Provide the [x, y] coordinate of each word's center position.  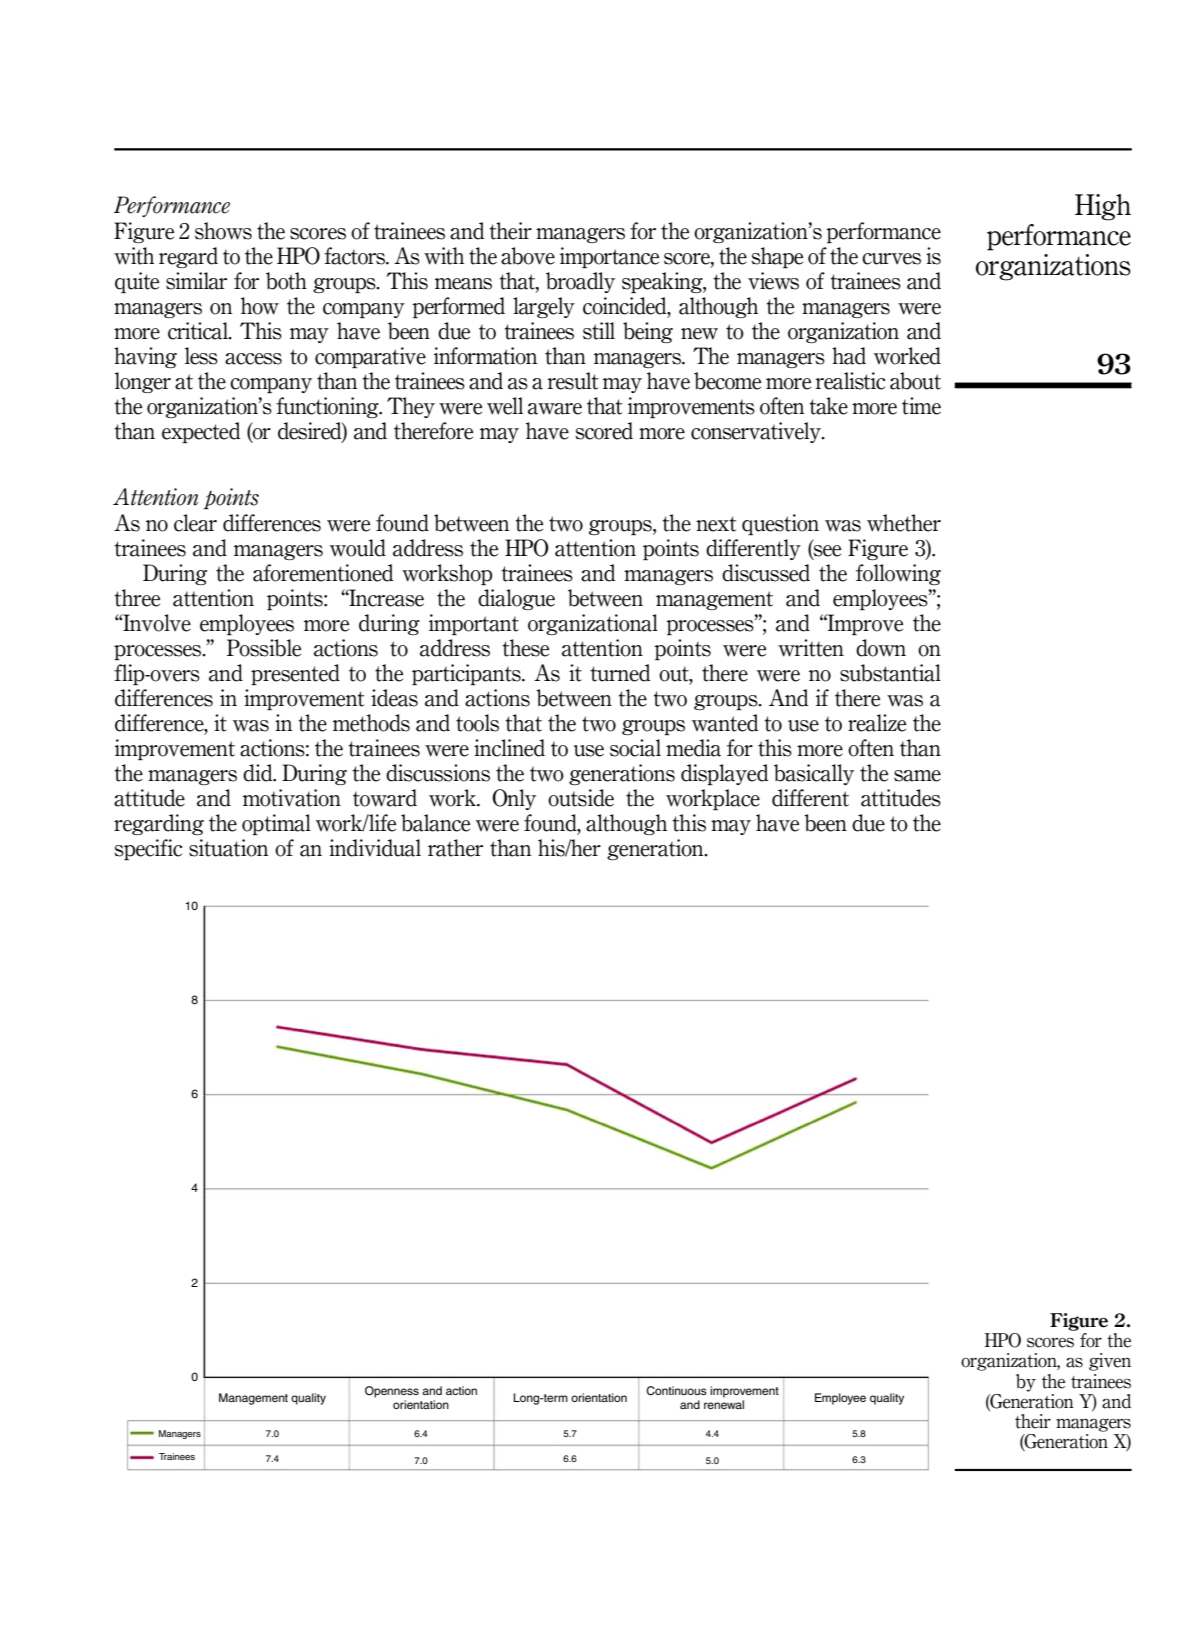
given [1110, 1362]
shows [223, 231]
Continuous [676, 1391]
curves [891, 259]
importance [609, 257]
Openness [392, 1392]
